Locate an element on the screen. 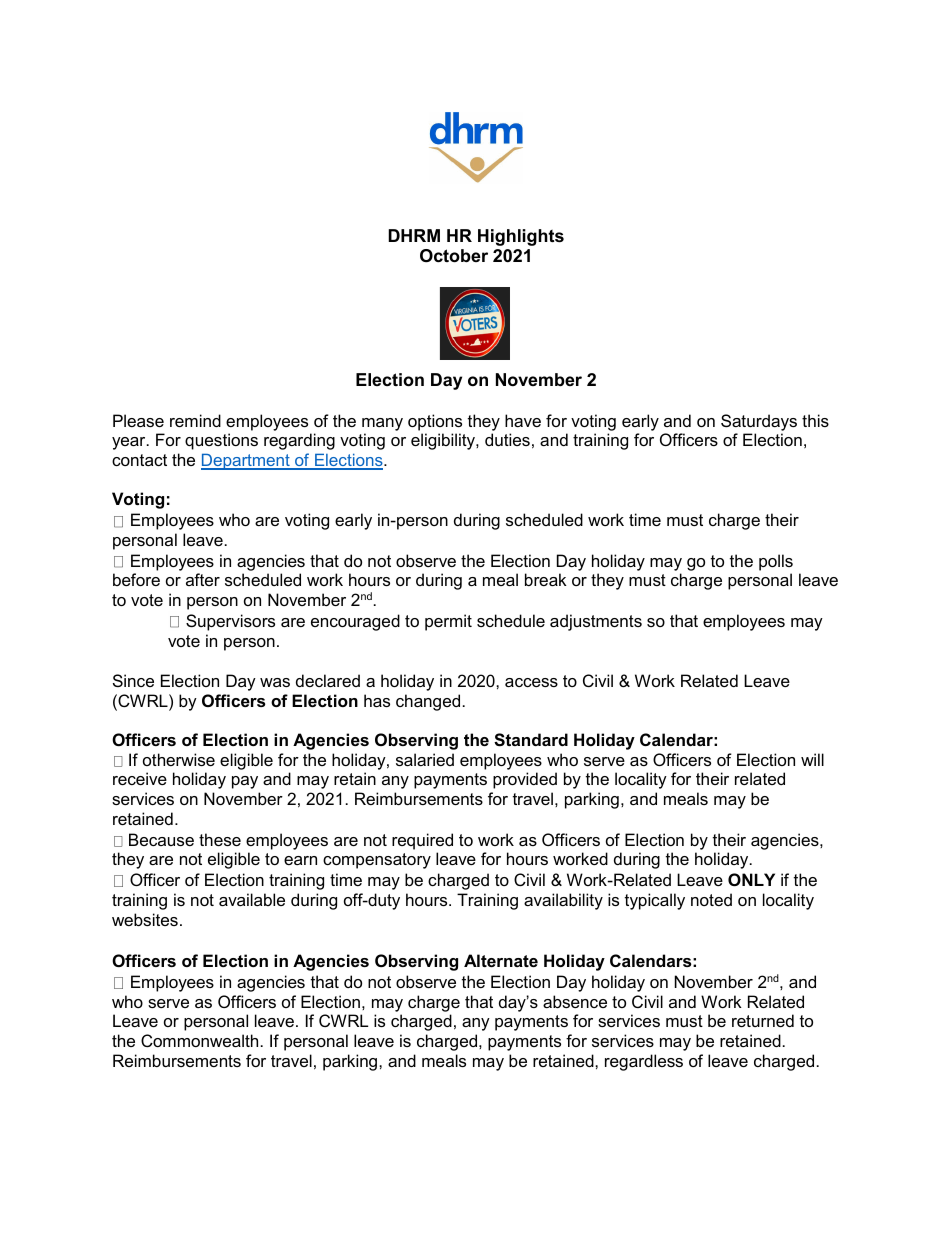 This screenshot has width=952, height=1233. duties is located at coordinates (507, 439).
